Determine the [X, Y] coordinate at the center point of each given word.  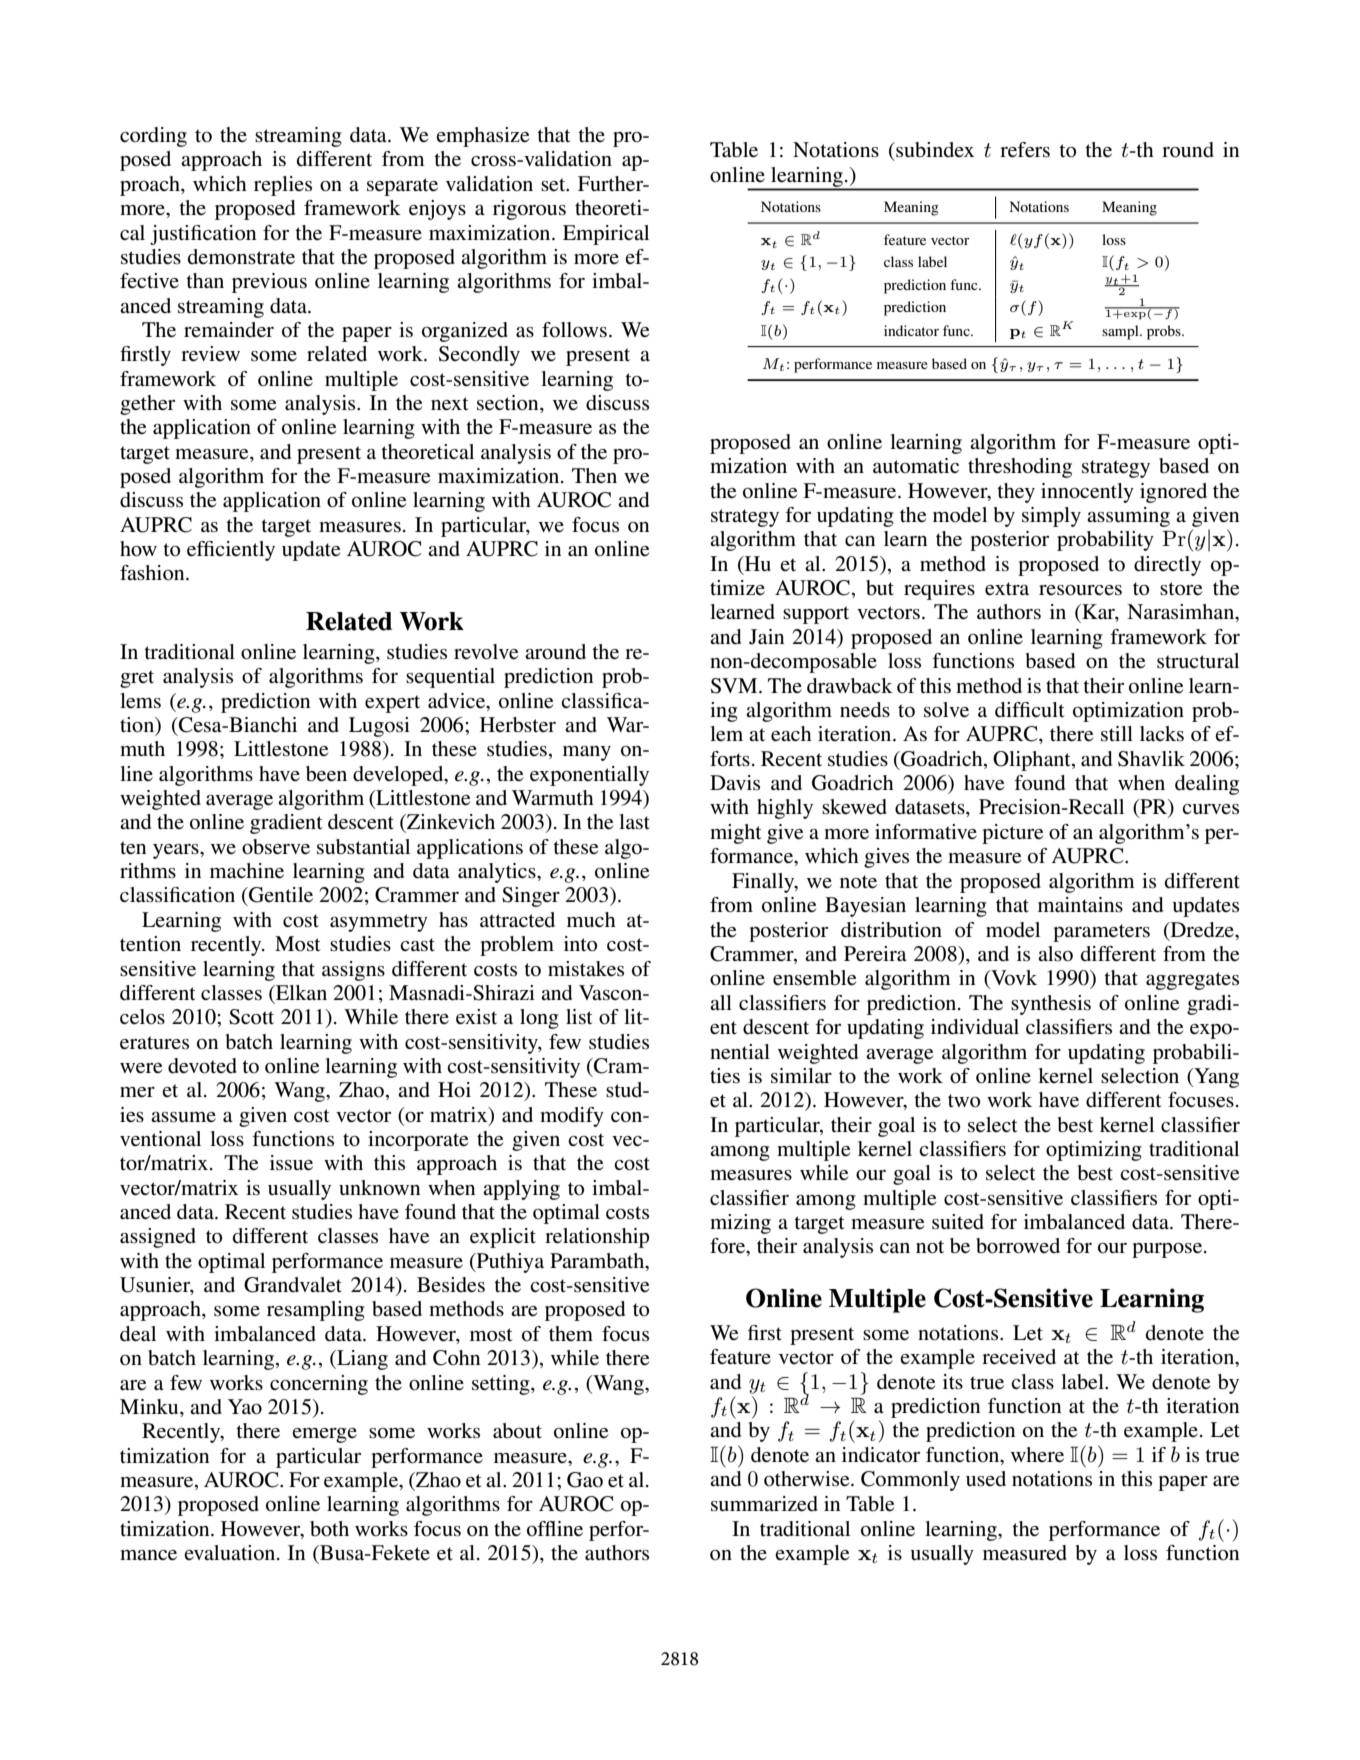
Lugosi [379, 727]
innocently [1087, 493]
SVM [735, 686]
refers [1025, 150]
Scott [251, 1017]
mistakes [586, 969]
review [210, 354]
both [329, 1529]
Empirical [606, 235]
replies [283, 186]
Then [594, 475]
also [1055, 954]
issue [291, 1163]
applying [521, 1190]
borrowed [1018, 1246]
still [1117, 734]
